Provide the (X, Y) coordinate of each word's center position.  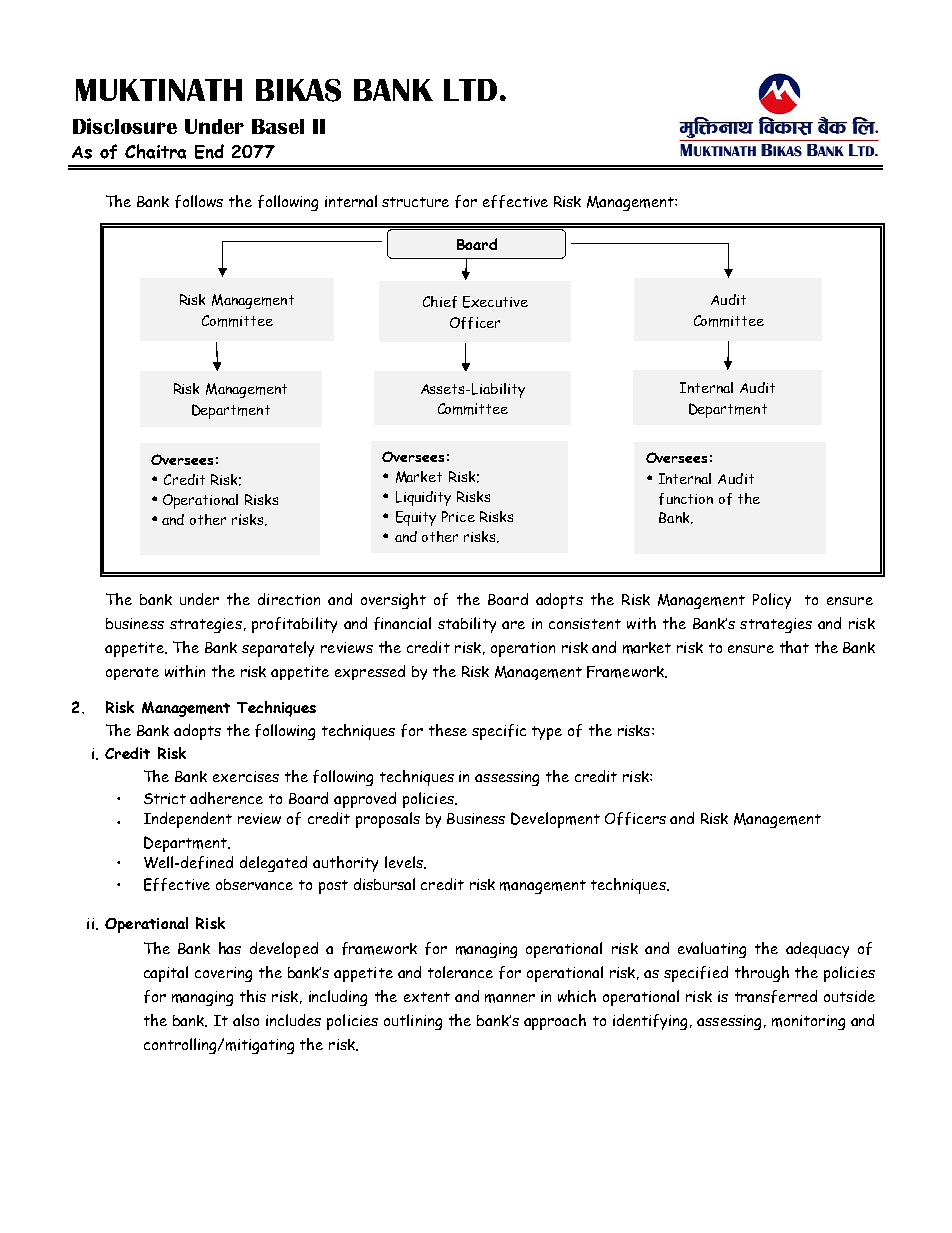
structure (415, 202)
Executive (495, 302)
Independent (188, 820)
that (794, 647)
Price (458, 516)
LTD (470, 90)
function (686, 499)
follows (199, 201)
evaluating (712, 950)
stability (467, 625)
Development (555, 820)
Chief (440, 302)
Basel (278, 126)
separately (278, 649)
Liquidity (423, 498)
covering (223, 974)
